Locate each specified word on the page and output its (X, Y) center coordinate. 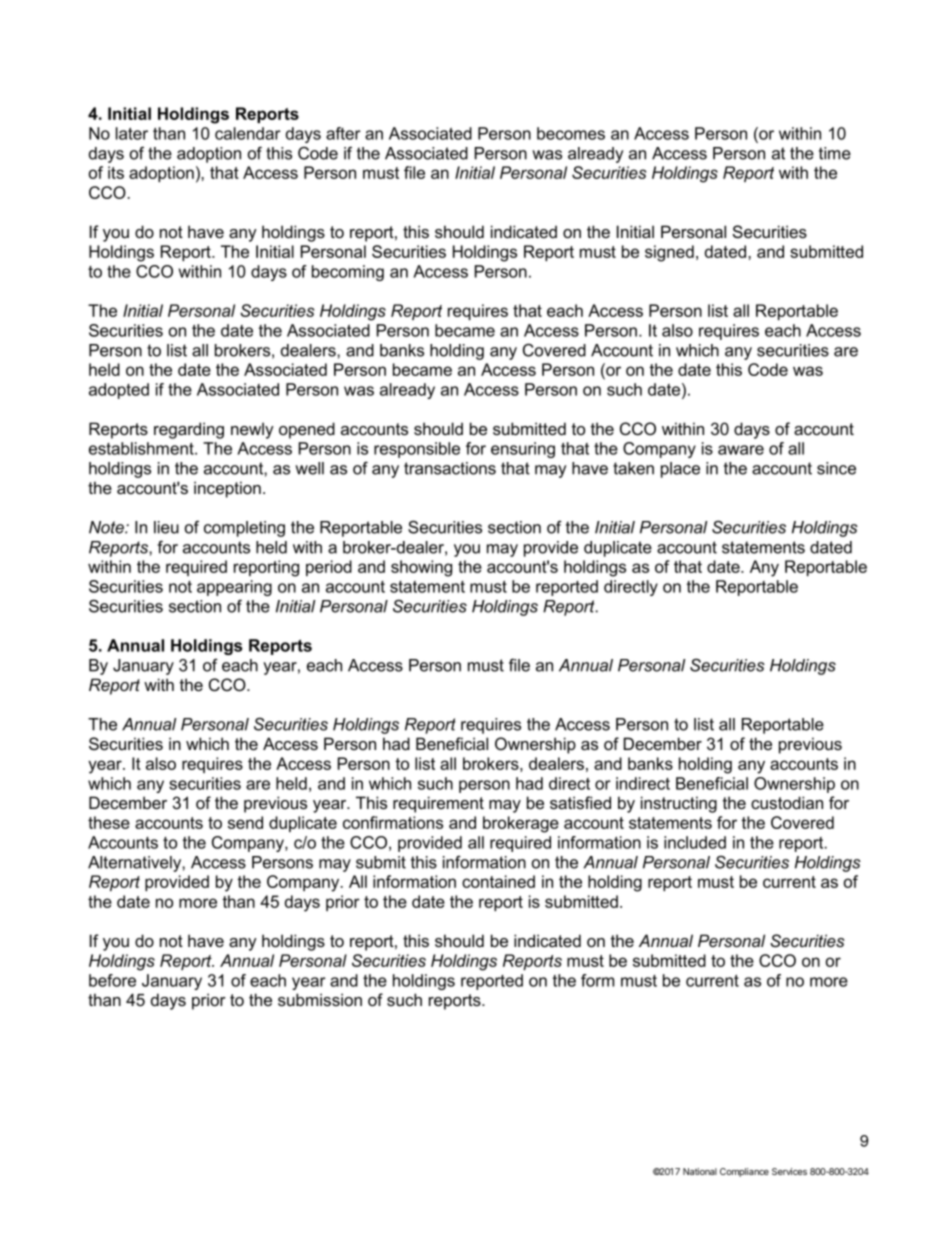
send (245, 822)
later (132, 133)
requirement (438, 804)
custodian (787, 802)
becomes (571, 133)
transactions (450, 468)
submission (320, 999)
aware (741, 450)
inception (227, 489)
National (700, 1171)
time (835, 153)
